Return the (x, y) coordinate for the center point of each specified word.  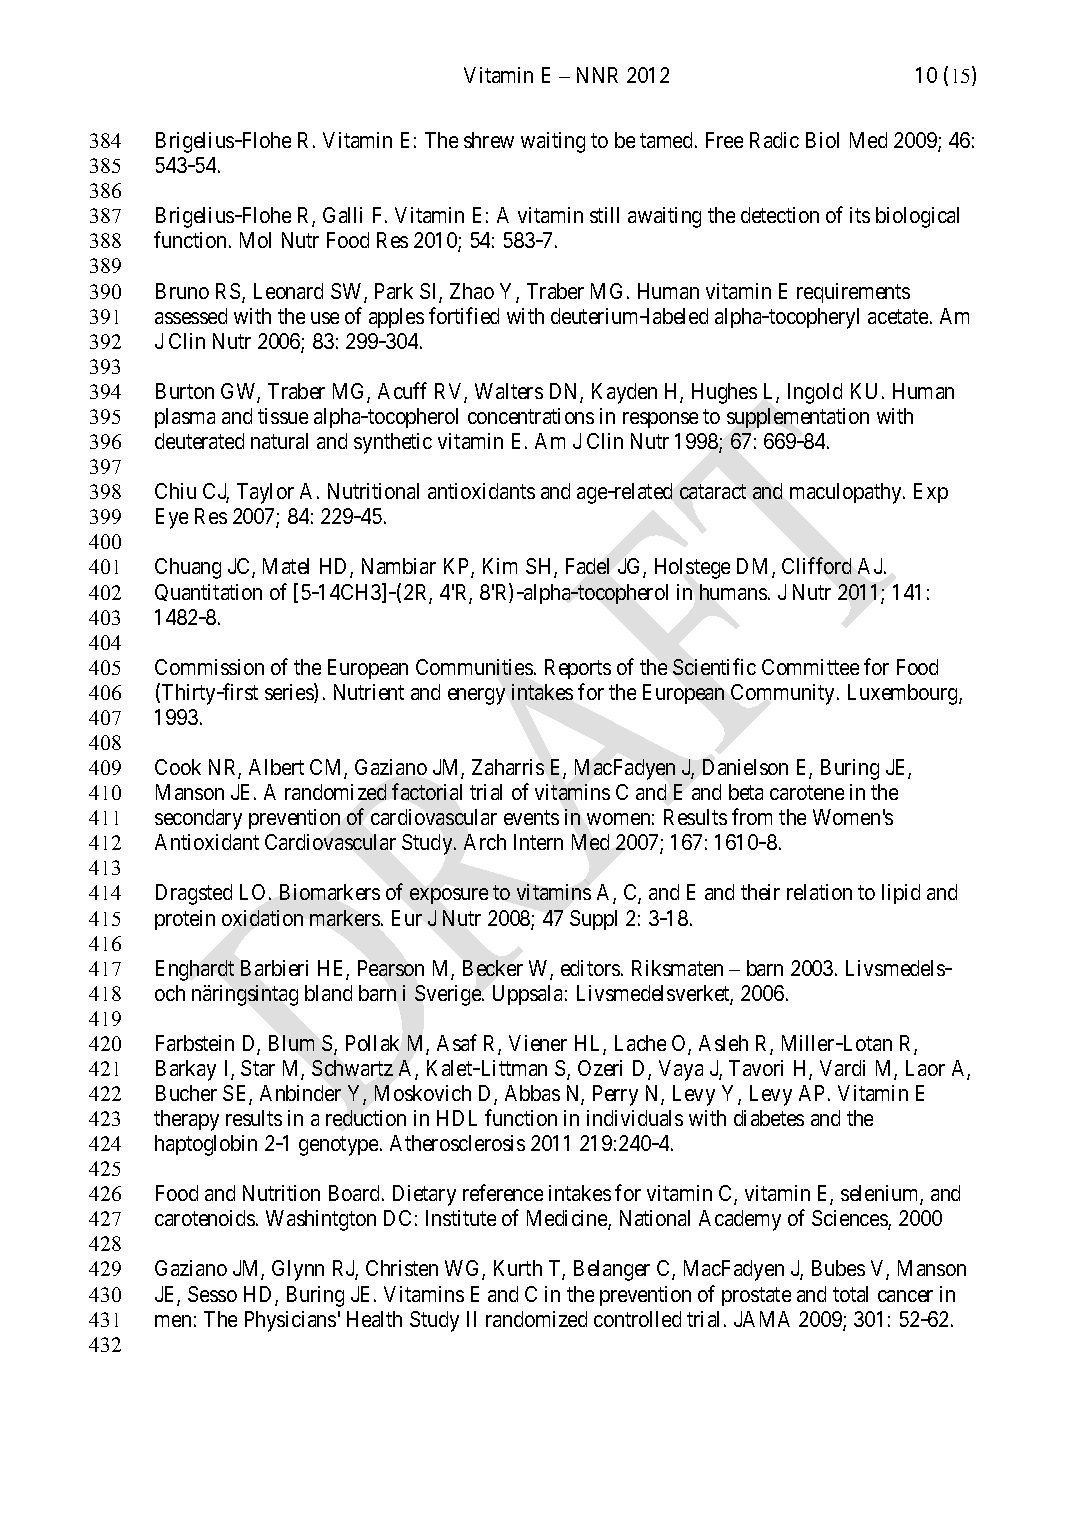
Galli (342, 215)
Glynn (298, 1270)
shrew (489, 140)
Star (258, 1068)
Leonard (288, 291)
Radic (774, 140)
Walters (509, 391)
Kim (500, 566)
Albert (276, 767)
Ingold (815, 393)
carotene (807, 793)
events (531, 818)
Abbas (532, 1093)
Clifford (816, 566)
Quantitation (208, 592)
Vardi (842, 1068)
